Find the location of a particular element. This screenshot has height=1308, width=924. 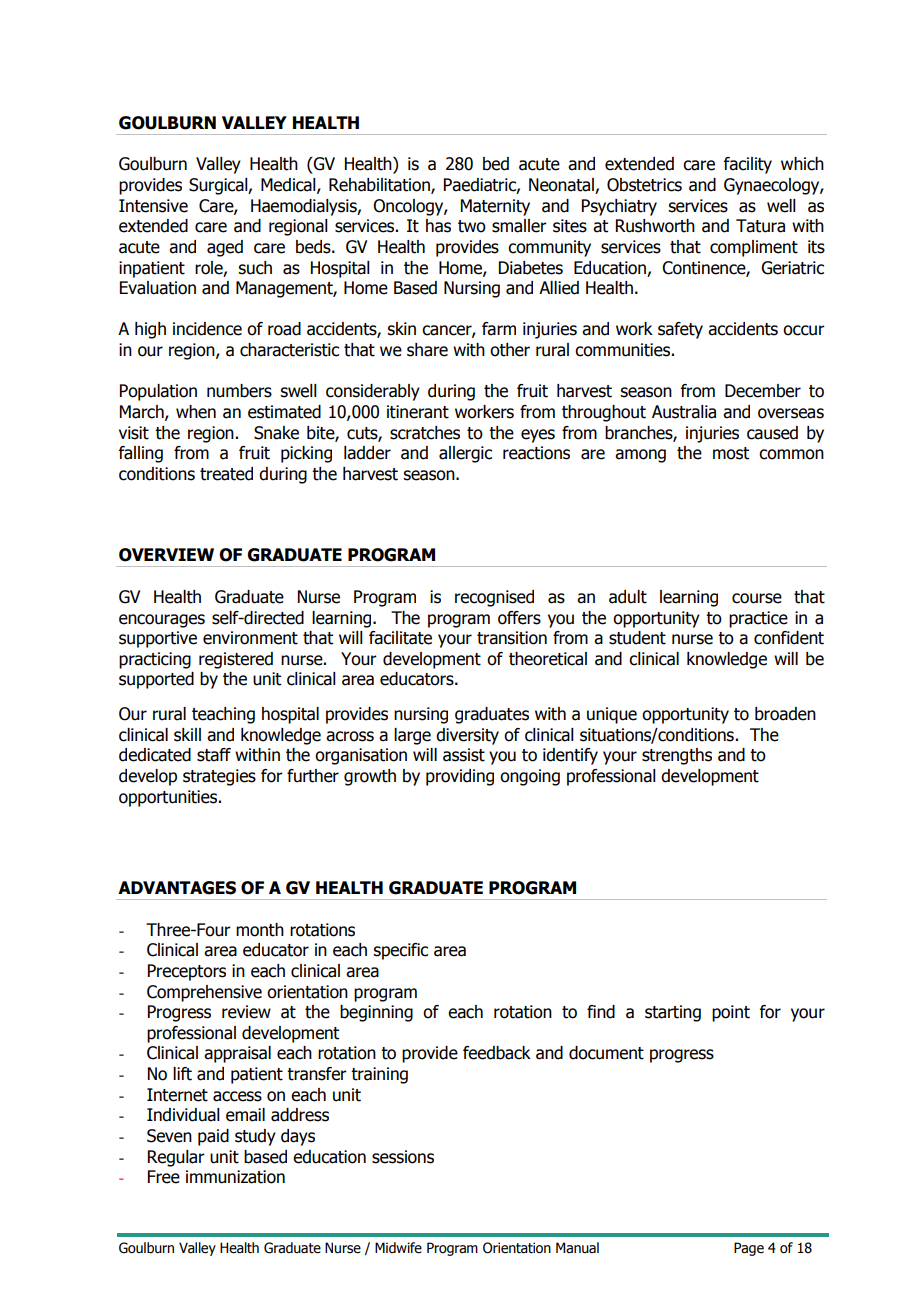

facility is located at coordinates (748, 165).
